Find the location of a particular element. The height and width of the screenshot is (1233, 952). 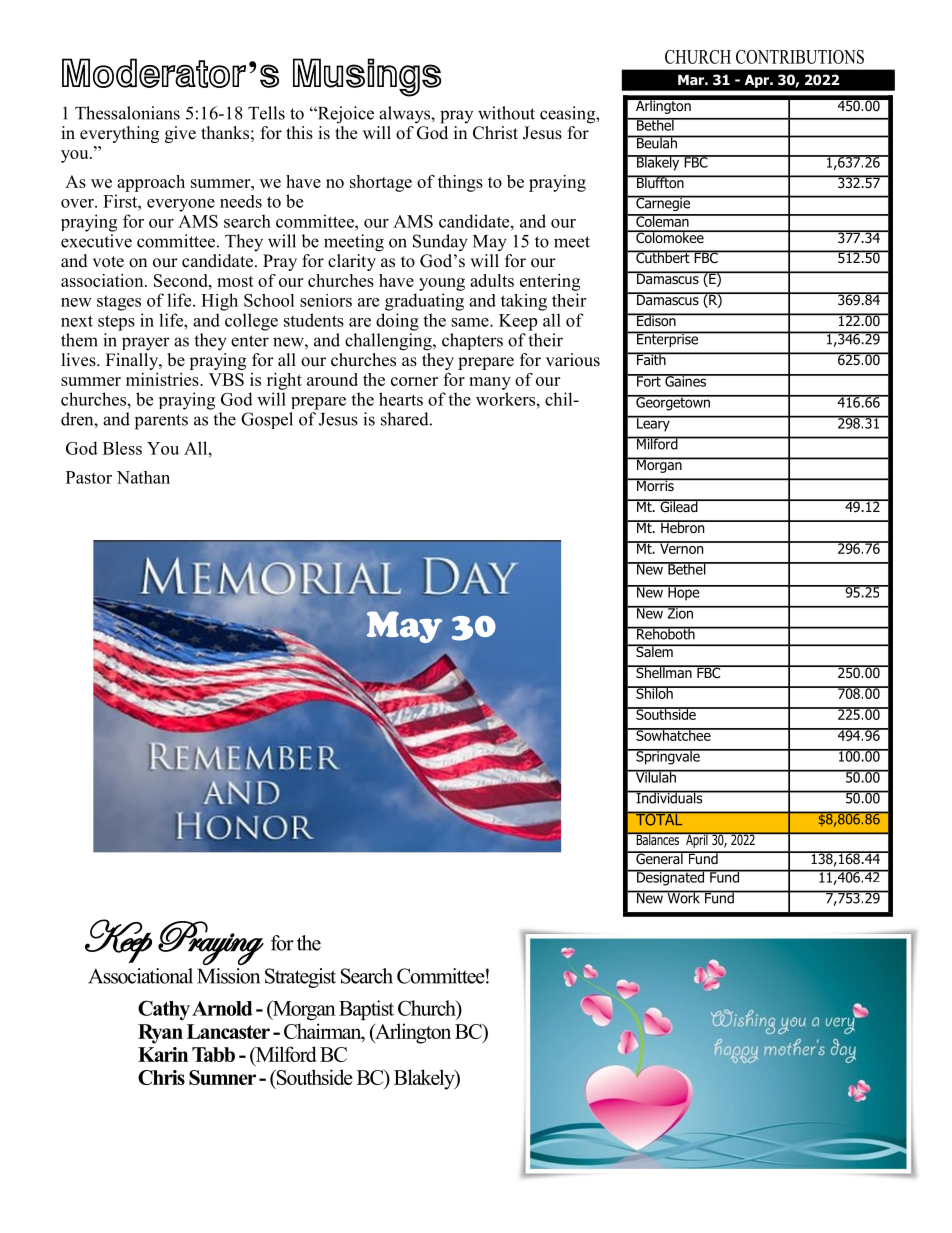

Thessalonians is located at coordinates (127, 113).
